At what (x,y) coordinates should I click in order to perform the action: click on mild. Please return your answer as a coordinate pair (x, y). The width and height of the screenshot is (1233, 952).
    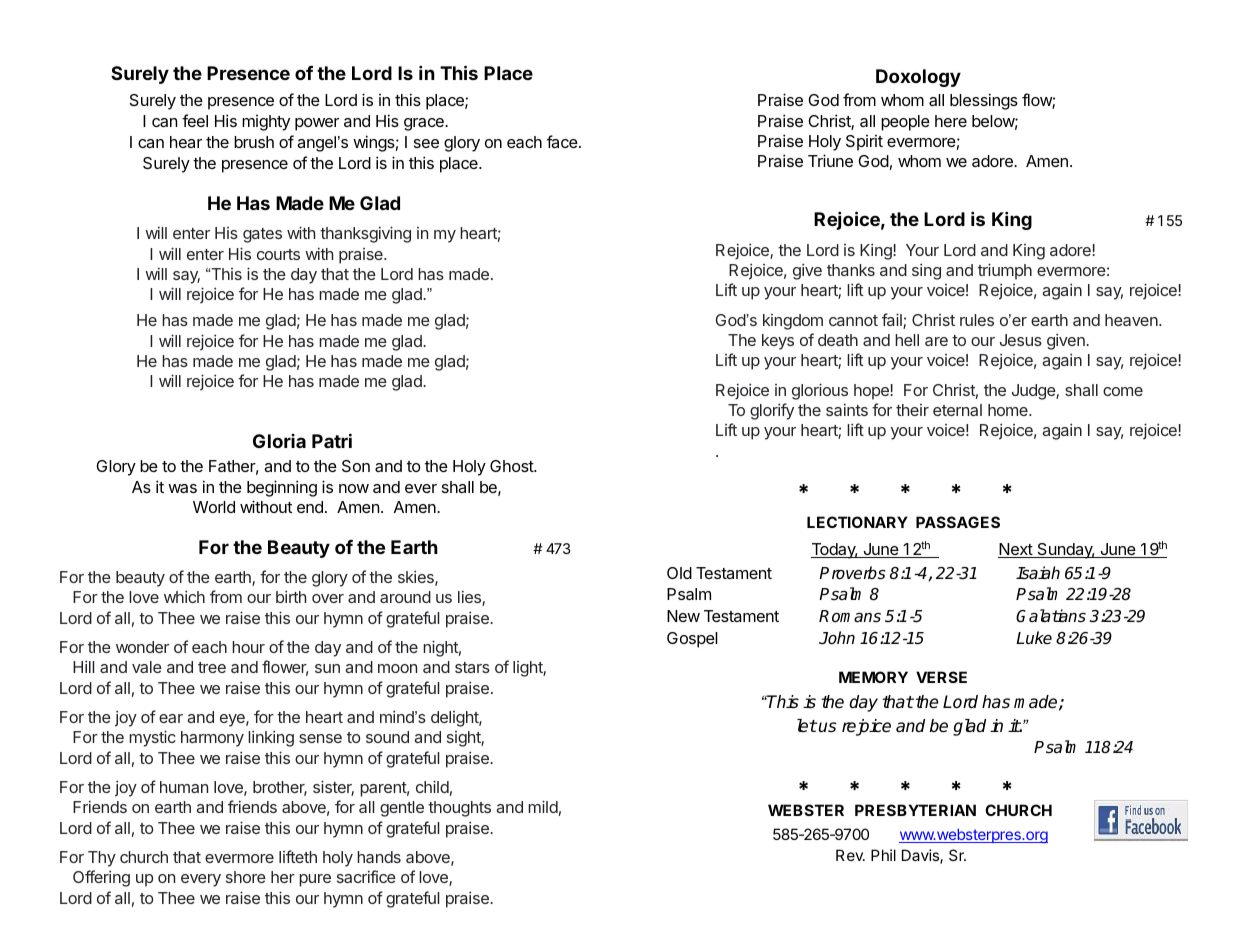
    Looking at the image, I should click on (543, 806).
